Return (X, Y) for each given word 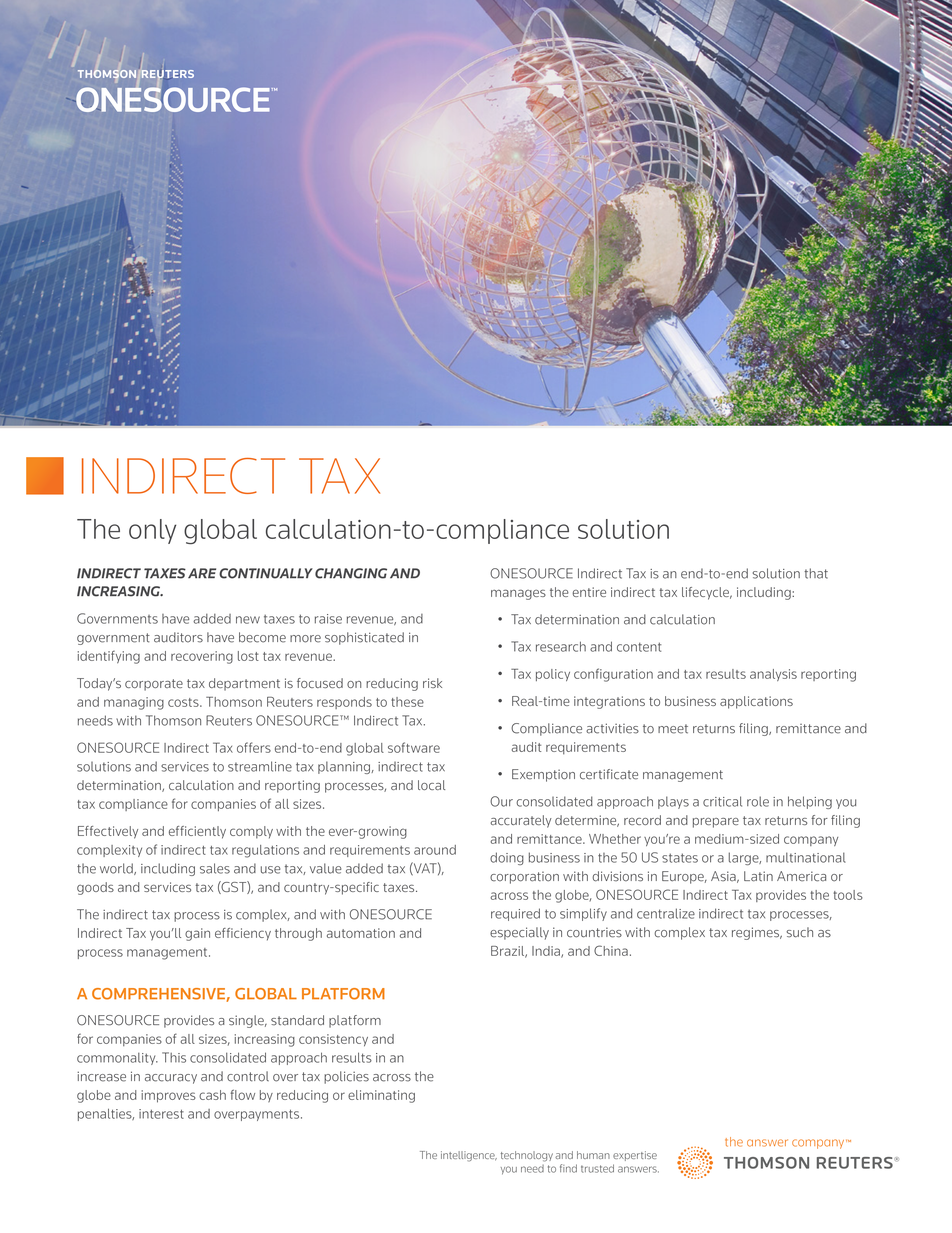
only (152, 531)
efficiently (197, 832)
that (816, 573)
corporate (154, 685)
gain (197, 934)
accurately (521, 821)
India (547, 952)
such (799, 932)
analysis (773, 675)
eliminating (381, 1096)
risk (432, 683)
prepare (716, 823)
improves (168, 1096)
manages (518, 594)
